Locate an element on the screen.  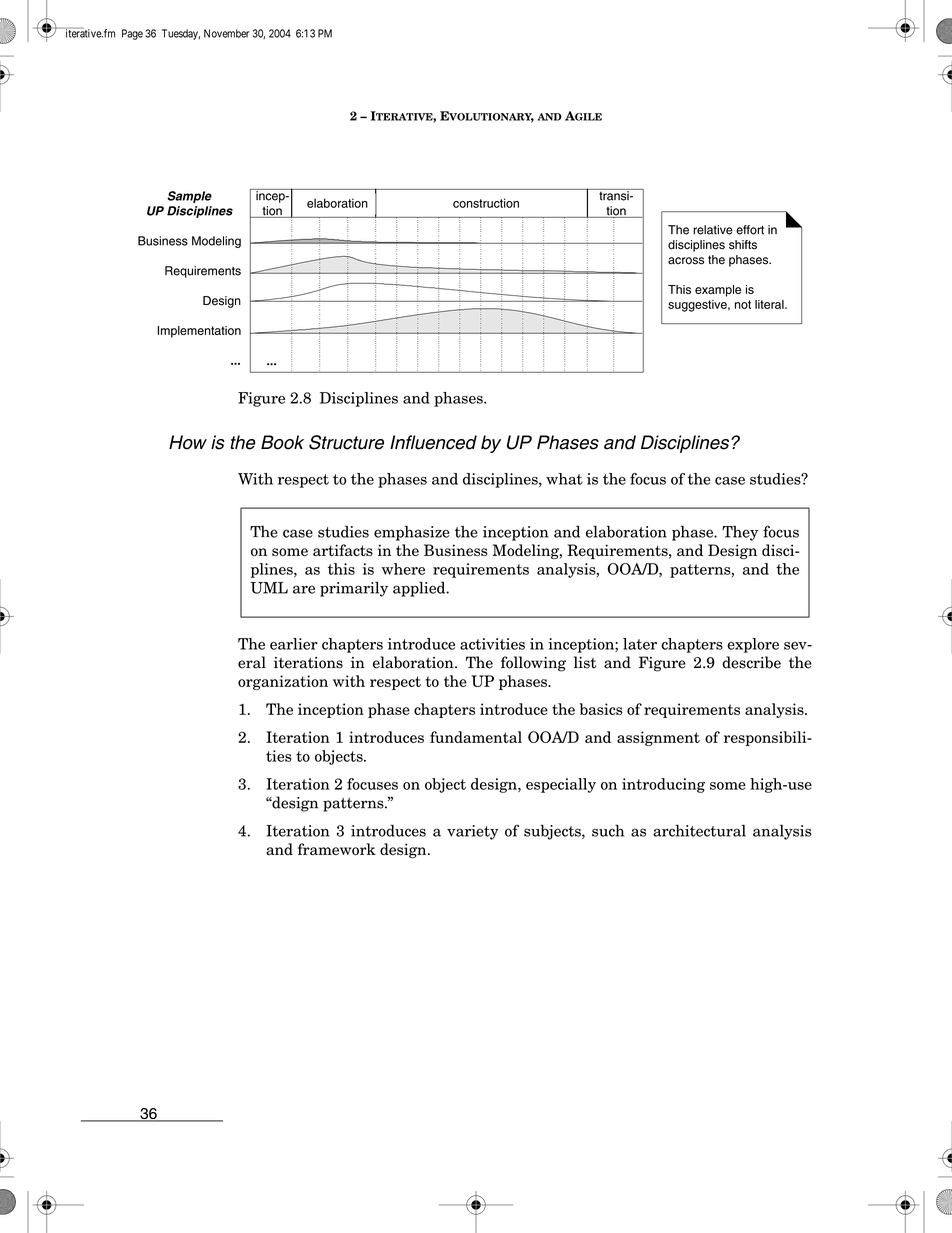
November is located at coordinates (227, 33).
